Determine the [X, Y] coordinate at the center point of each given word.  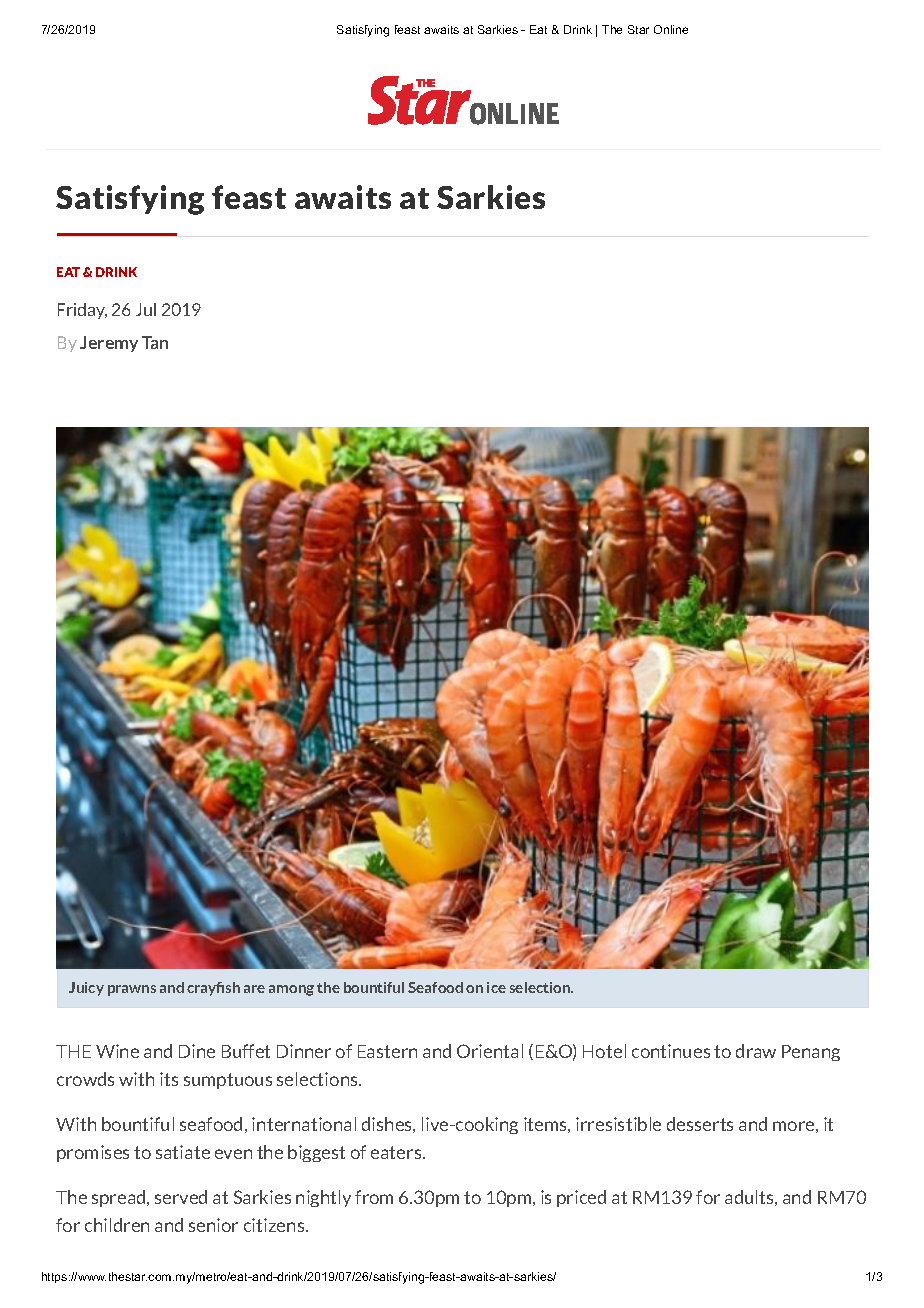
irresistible [618, 1124]
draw [756, 1051]
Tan [155, 342]
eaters [397, 1152]
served [181, 1197]
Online [671, 29]
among [291, 990]
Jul [146, 309]
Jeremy [109, 344]
